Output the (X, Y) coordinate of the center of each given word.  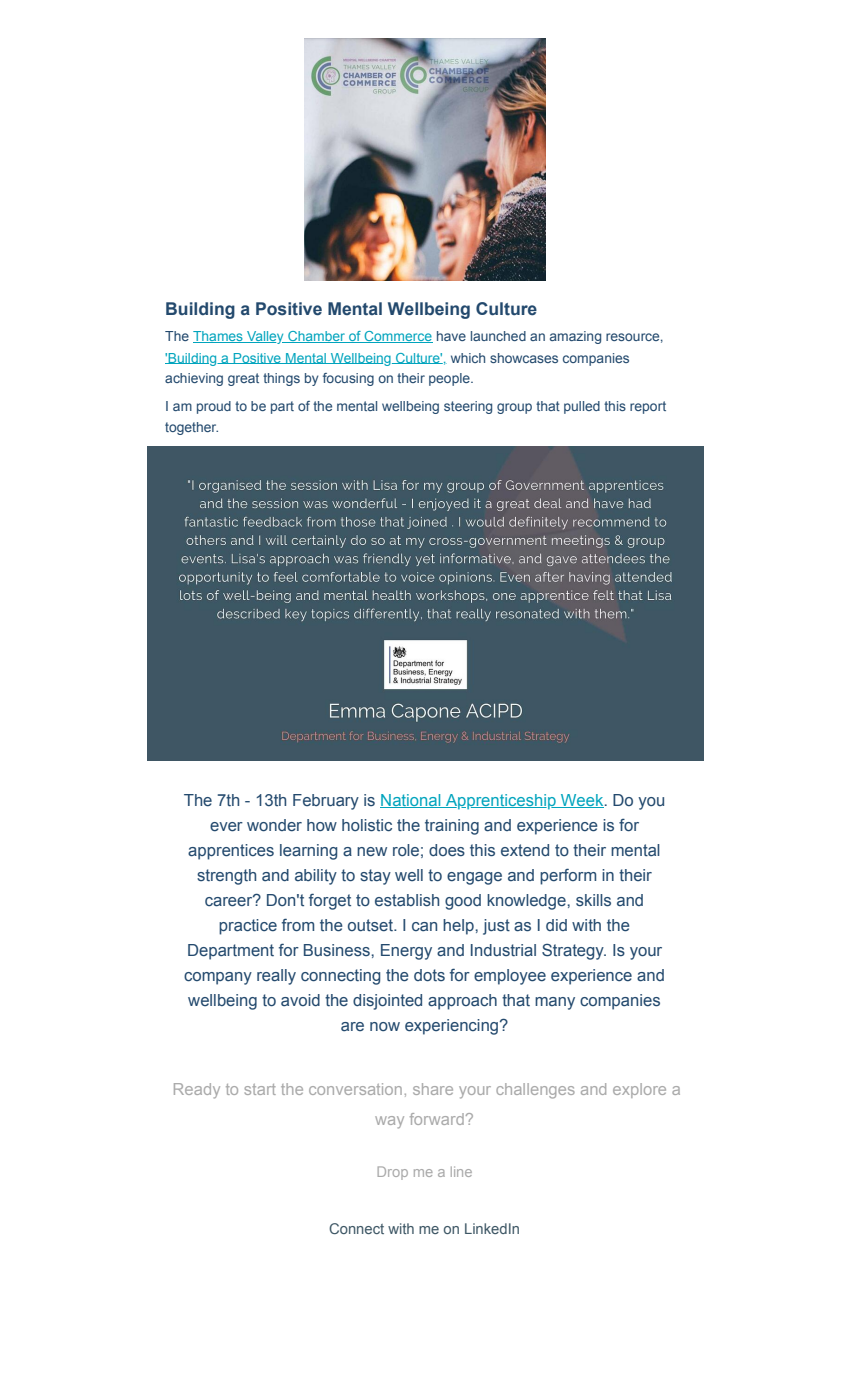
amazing (575, 337)
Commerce (397, 337)
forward (437, 1119)
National (411, 801)
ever (226, 827)
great (243, 379)
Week (582, 801)
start (260, 1089)
